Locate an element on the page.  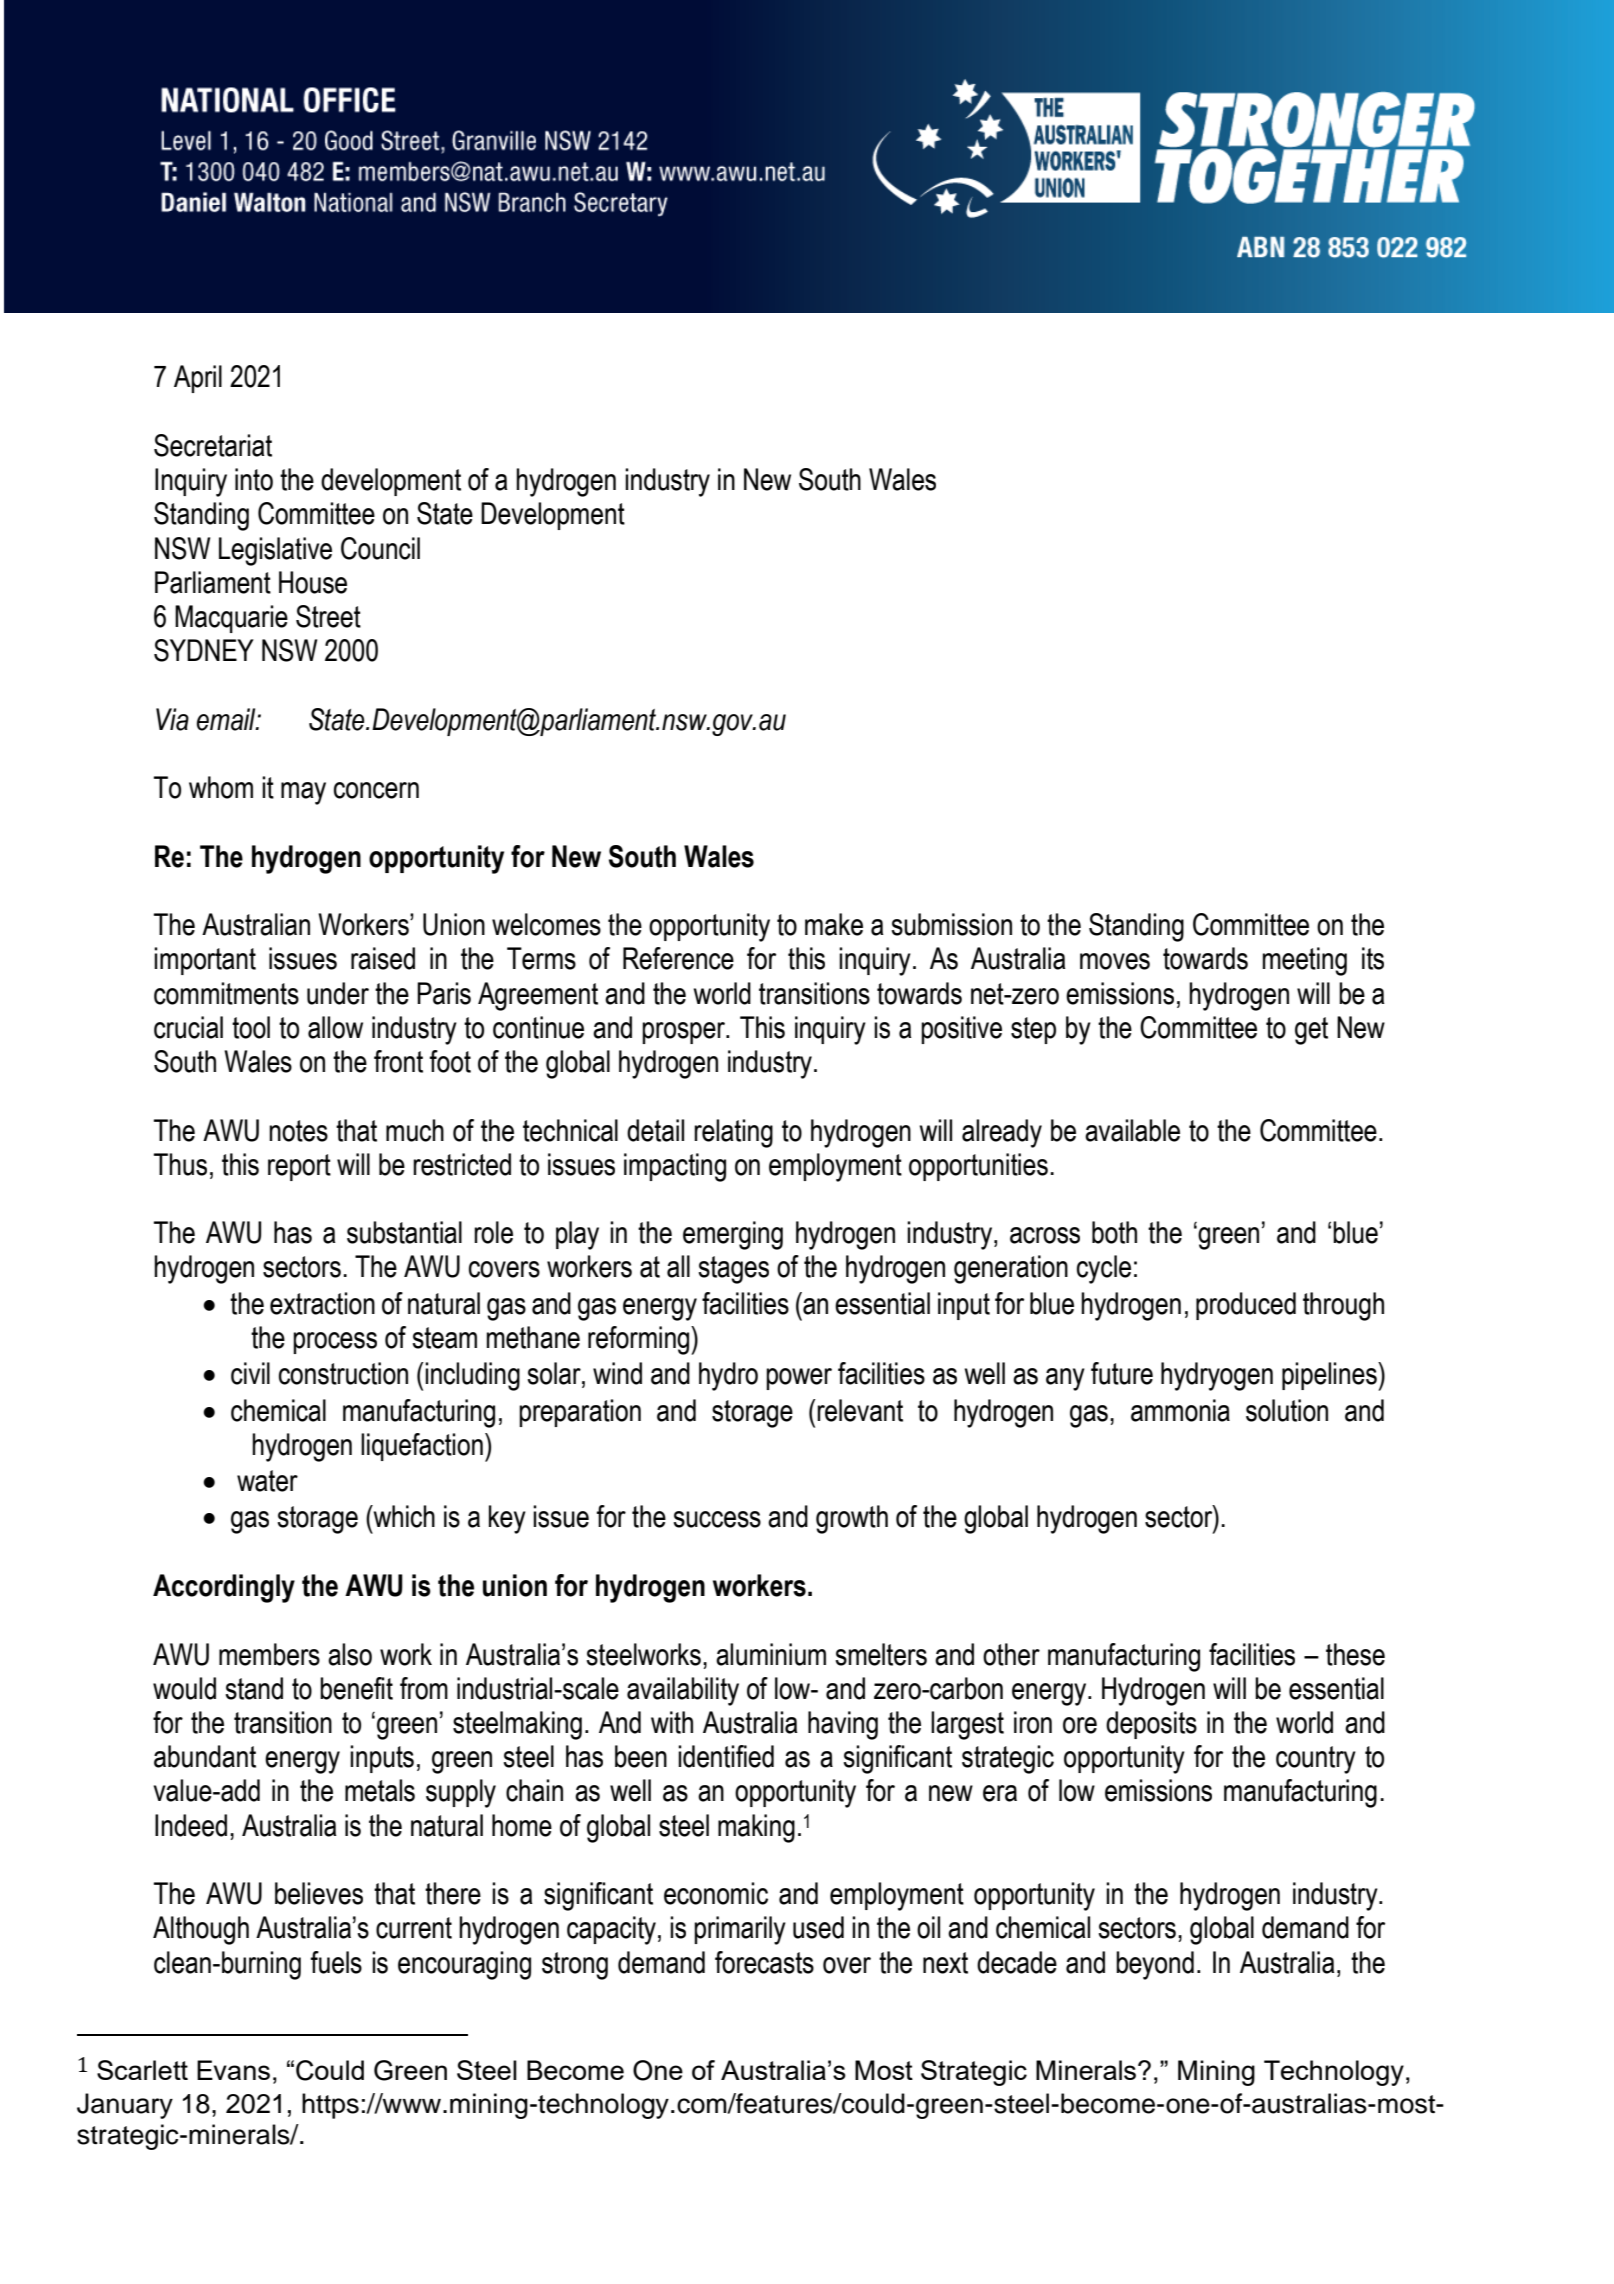
both is located at coordinates (1114, 1232).
